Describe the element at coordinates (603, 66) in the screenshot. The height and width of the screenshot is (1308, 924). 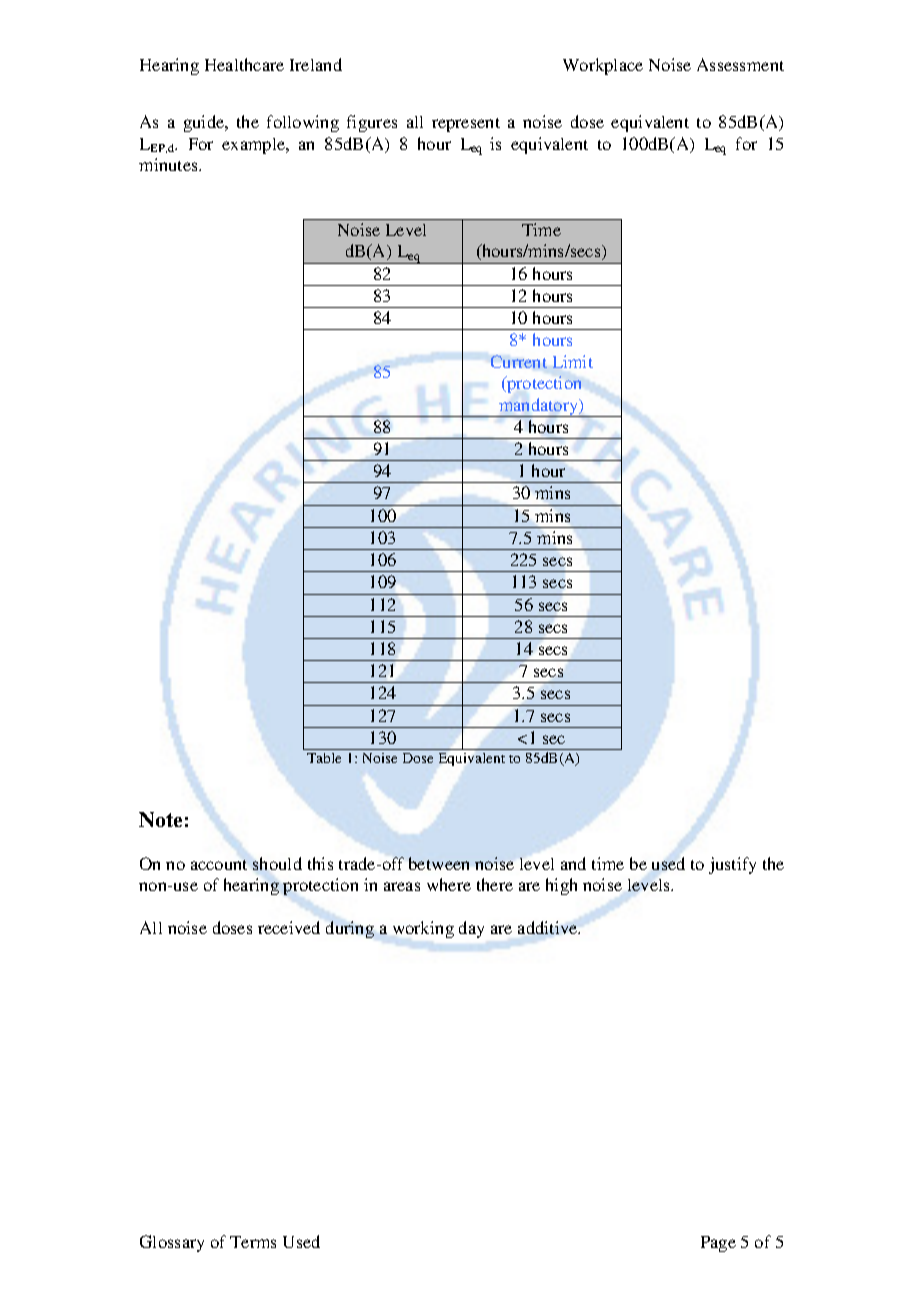
I see `Workplace` at that location.
